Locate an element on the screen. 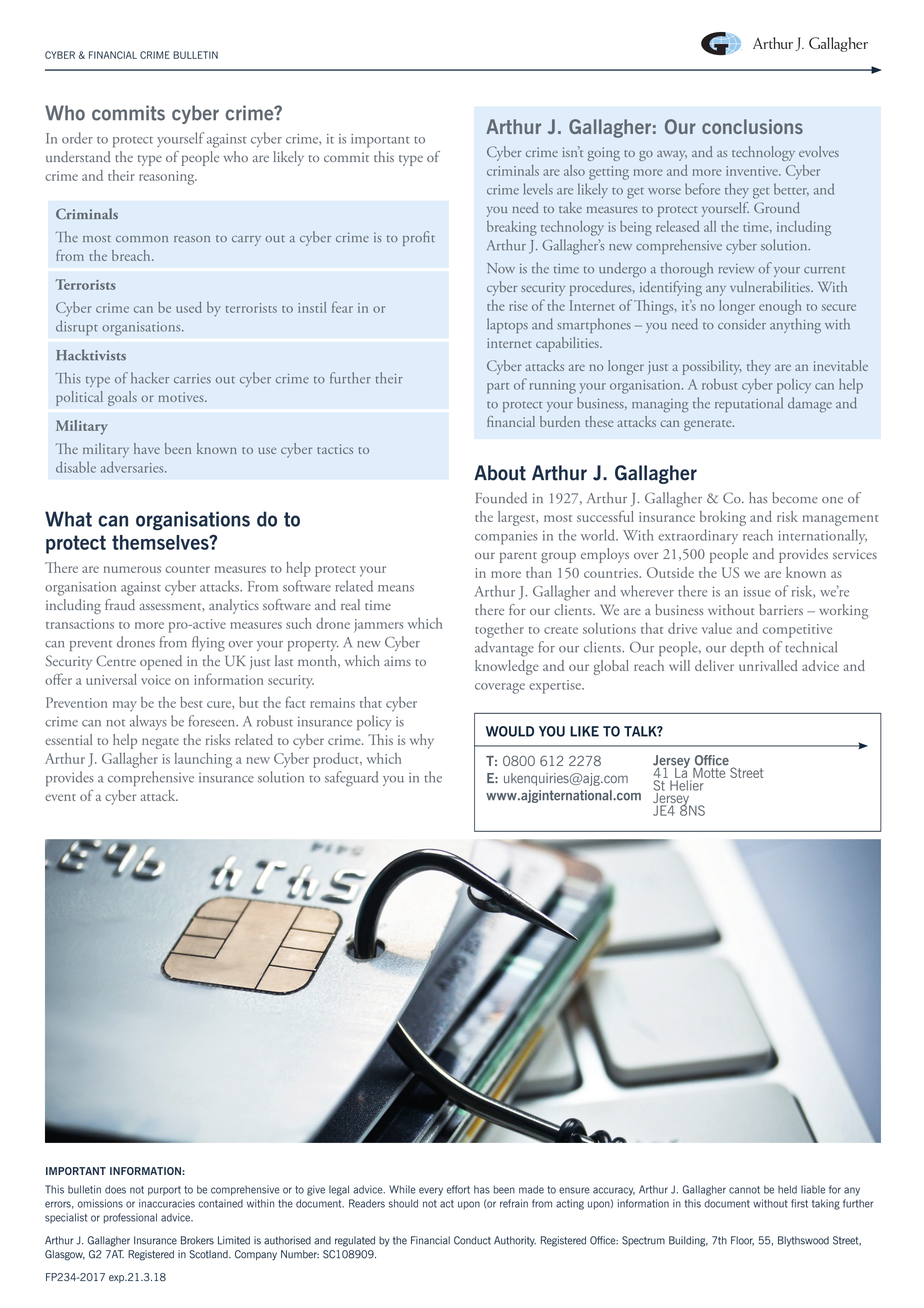  knowledge is located at coordinates (506, 667).
